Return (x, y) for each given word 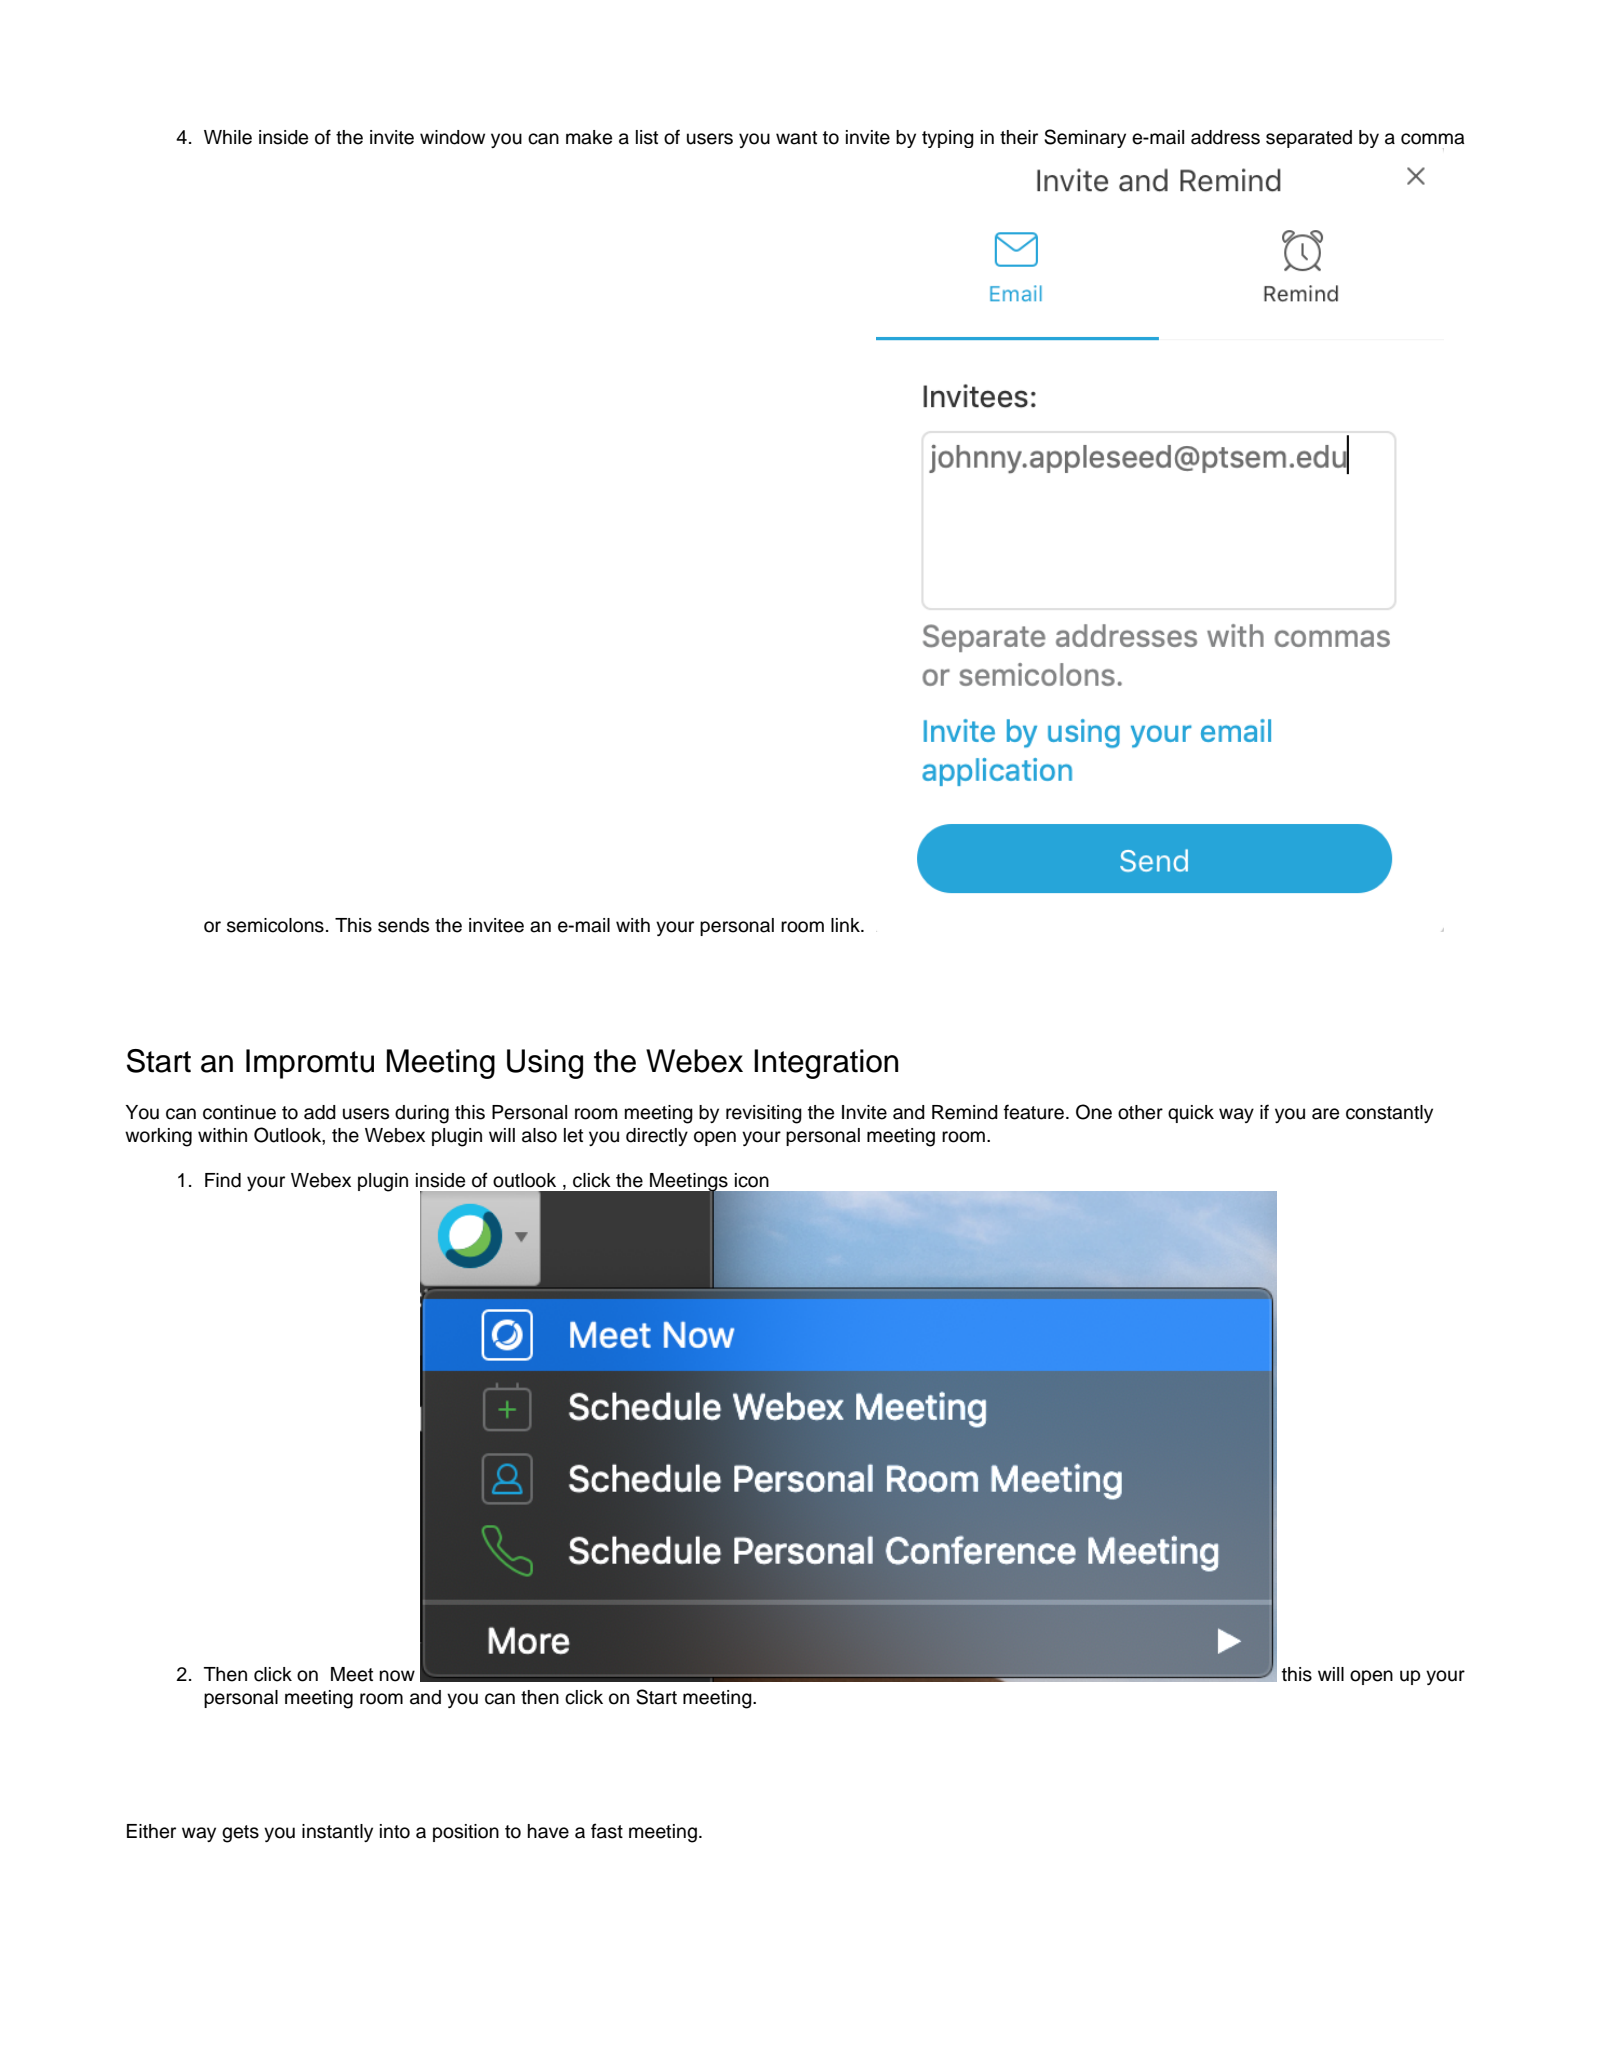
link (846, 925)
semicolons (275, 925)
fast (607, 1831)
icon (752, 1180)
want (796, 138)
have (548, 1831)
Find (223, 1180)
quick (1191, 1114)
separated (1309, 139)
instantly (337, 1833)
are (1325, 1114)
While (228, 137)
